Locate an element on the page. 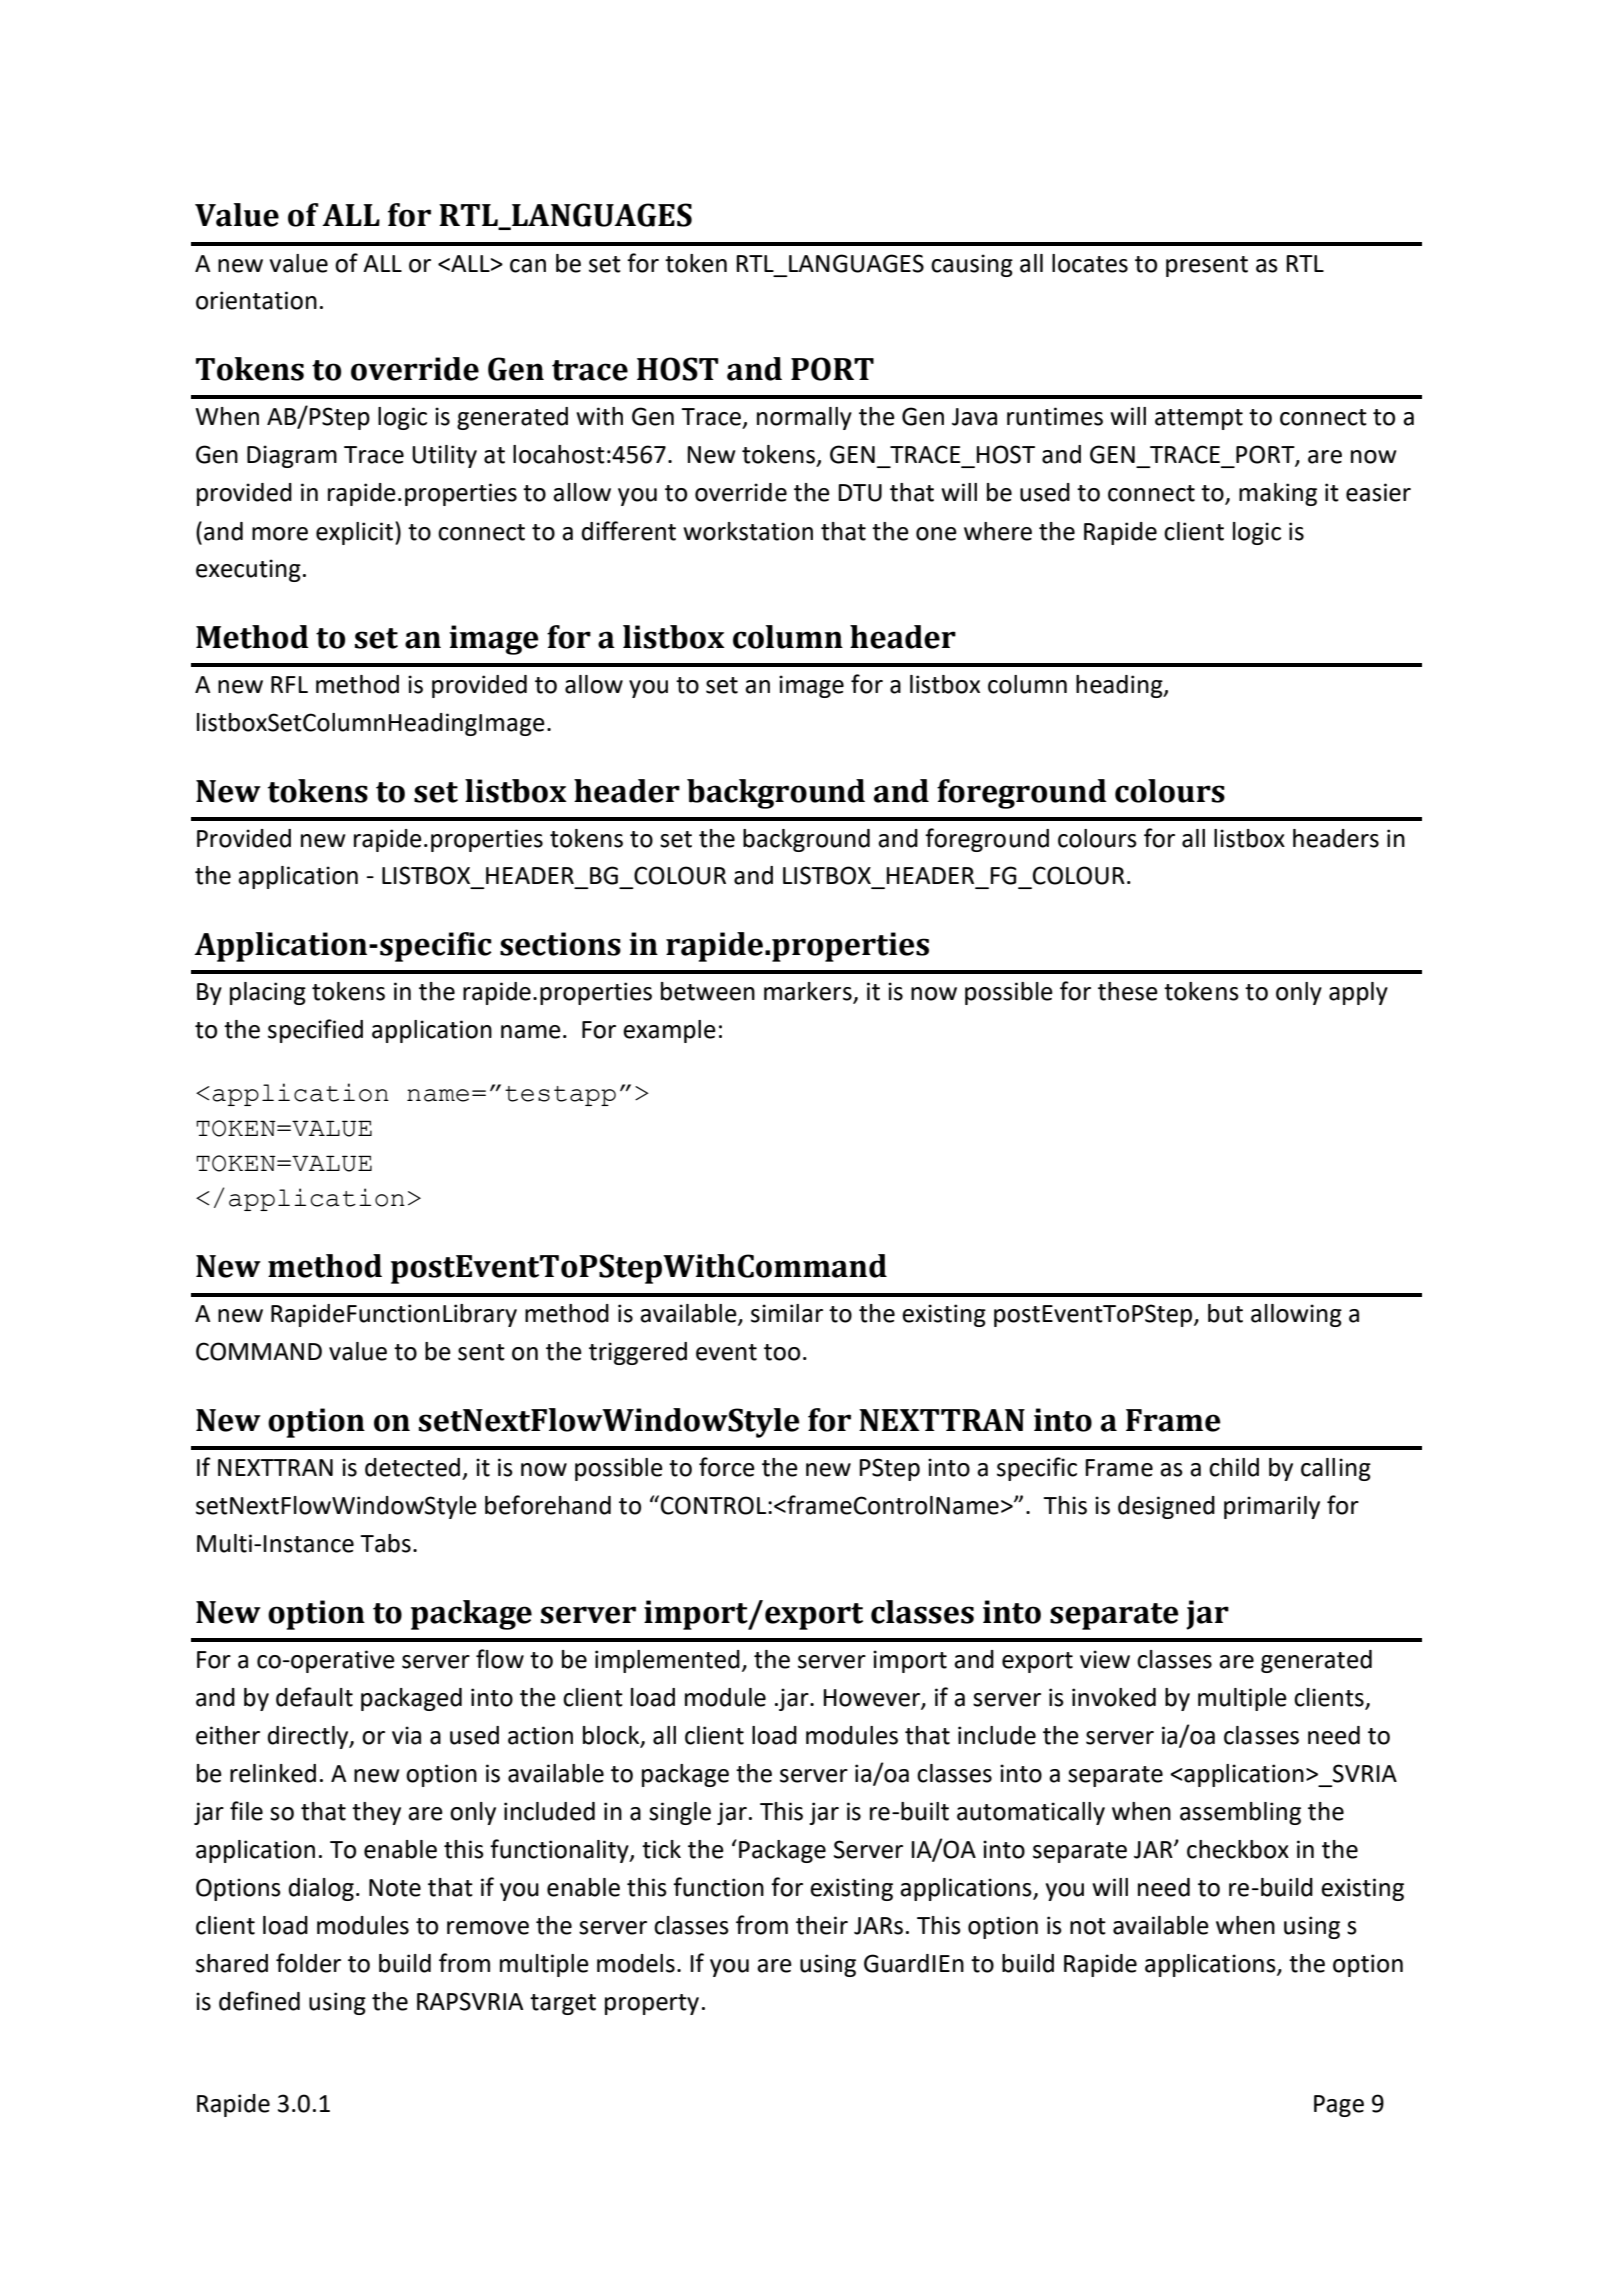  making is located at coordinates (1278, 494).
